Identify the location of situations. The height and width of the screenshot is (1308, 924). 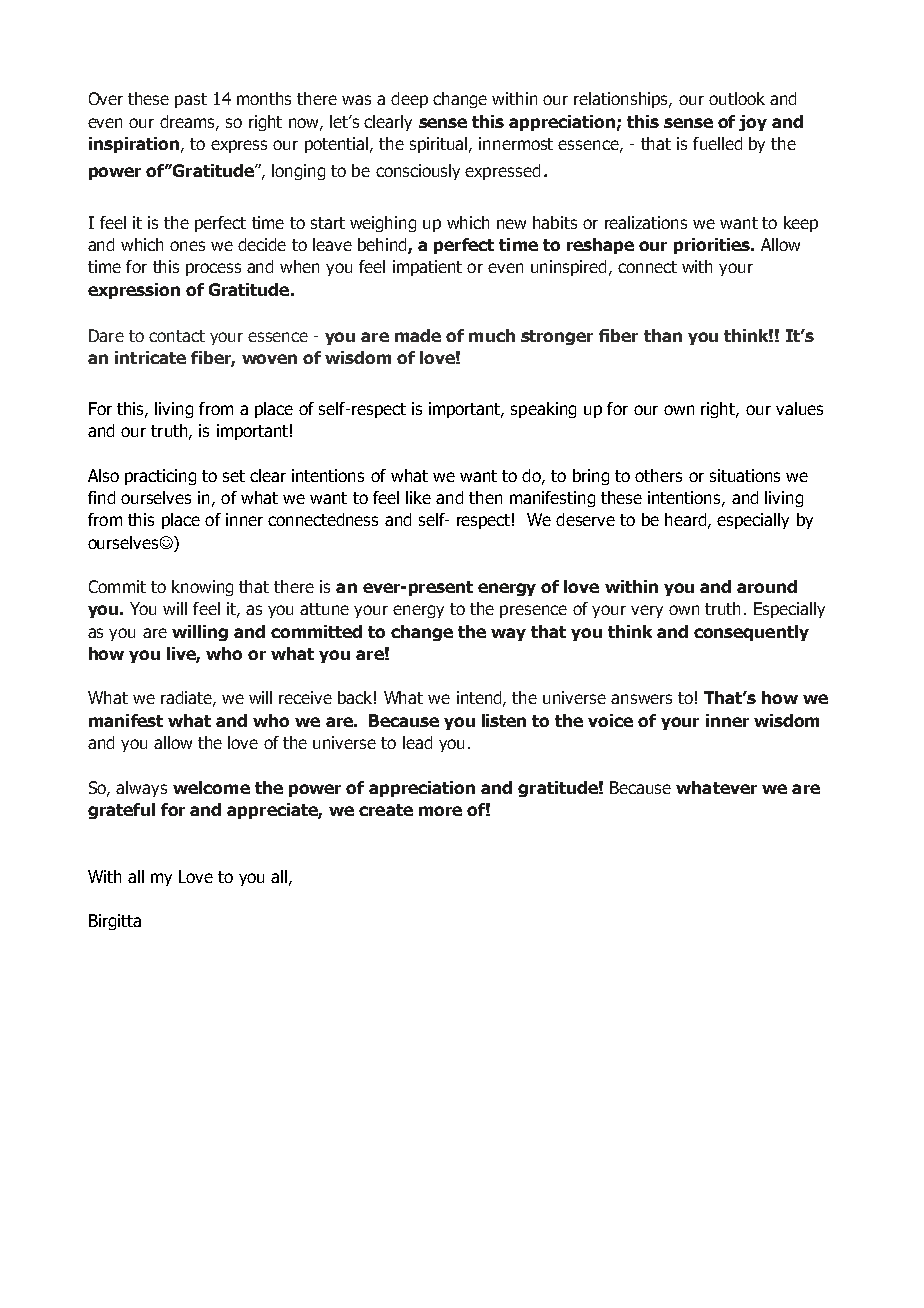
(745, 475).
